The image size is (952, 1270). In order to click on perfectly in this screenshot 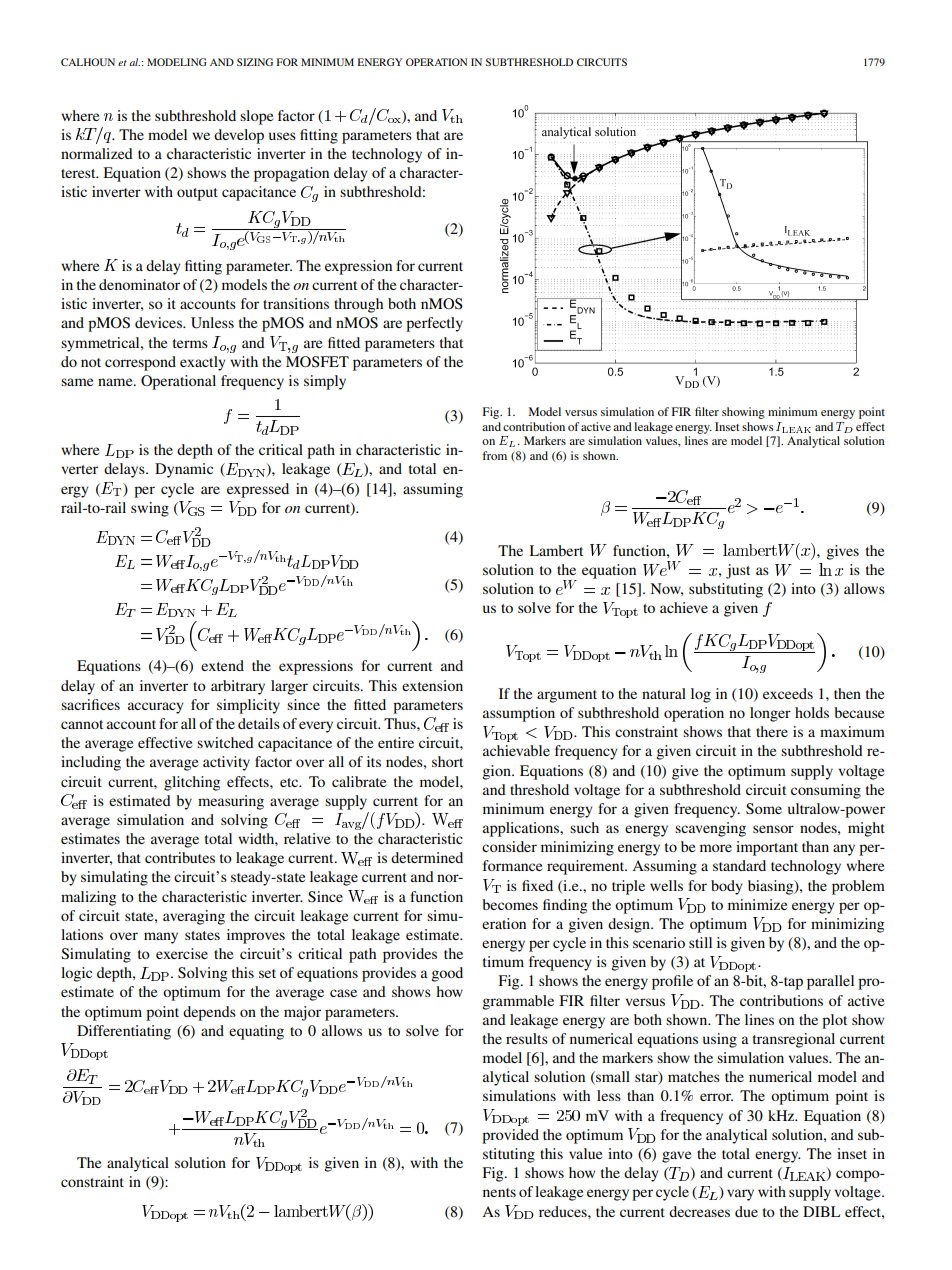, I will do `click(434, 324)`.
